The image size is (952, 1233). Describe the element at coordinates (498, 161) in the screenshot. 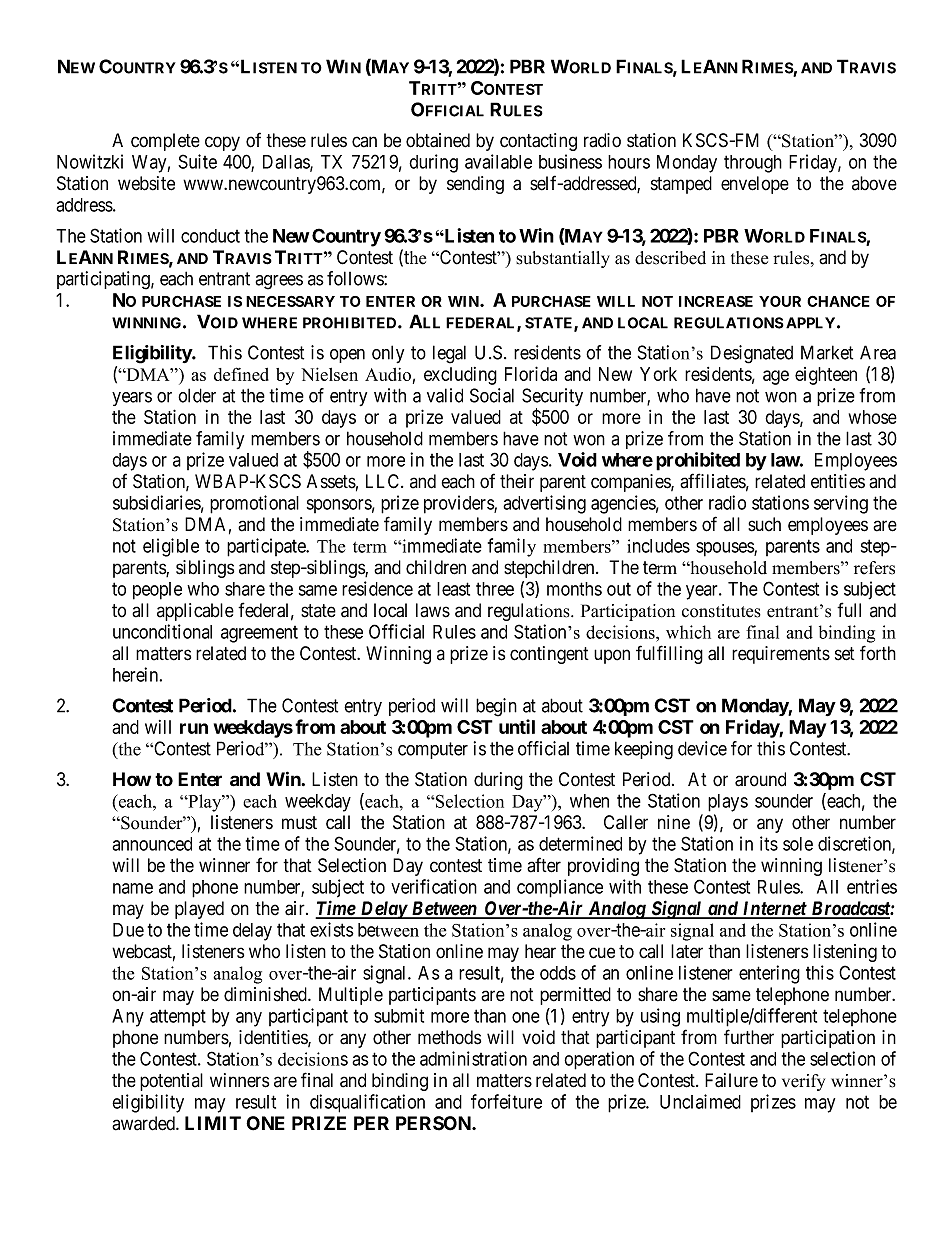

I see `available` at that location.
